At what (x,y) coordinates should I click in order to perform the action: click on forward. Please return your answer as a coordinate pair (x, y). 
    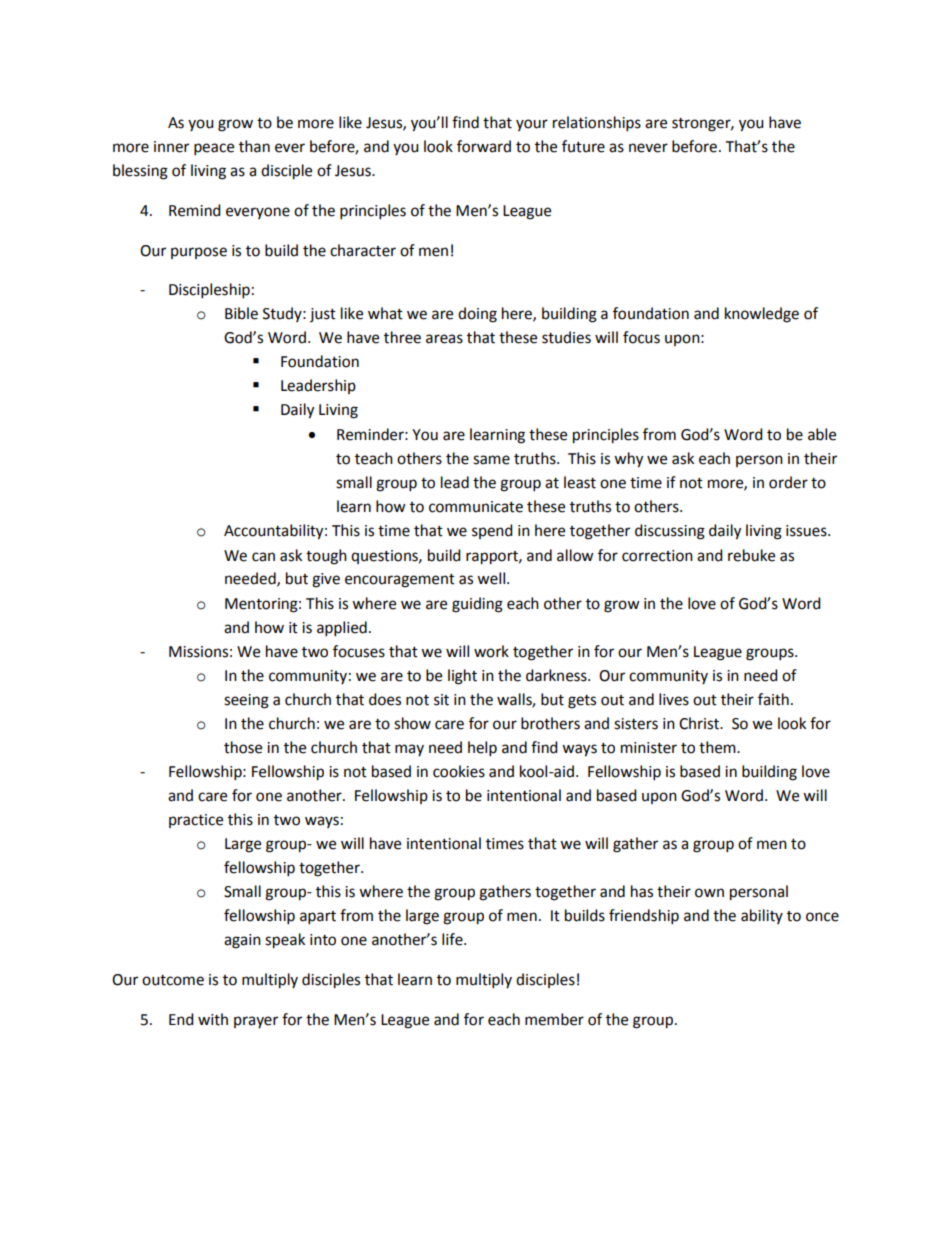
    Looking at the image, I should click on (484, 146).
